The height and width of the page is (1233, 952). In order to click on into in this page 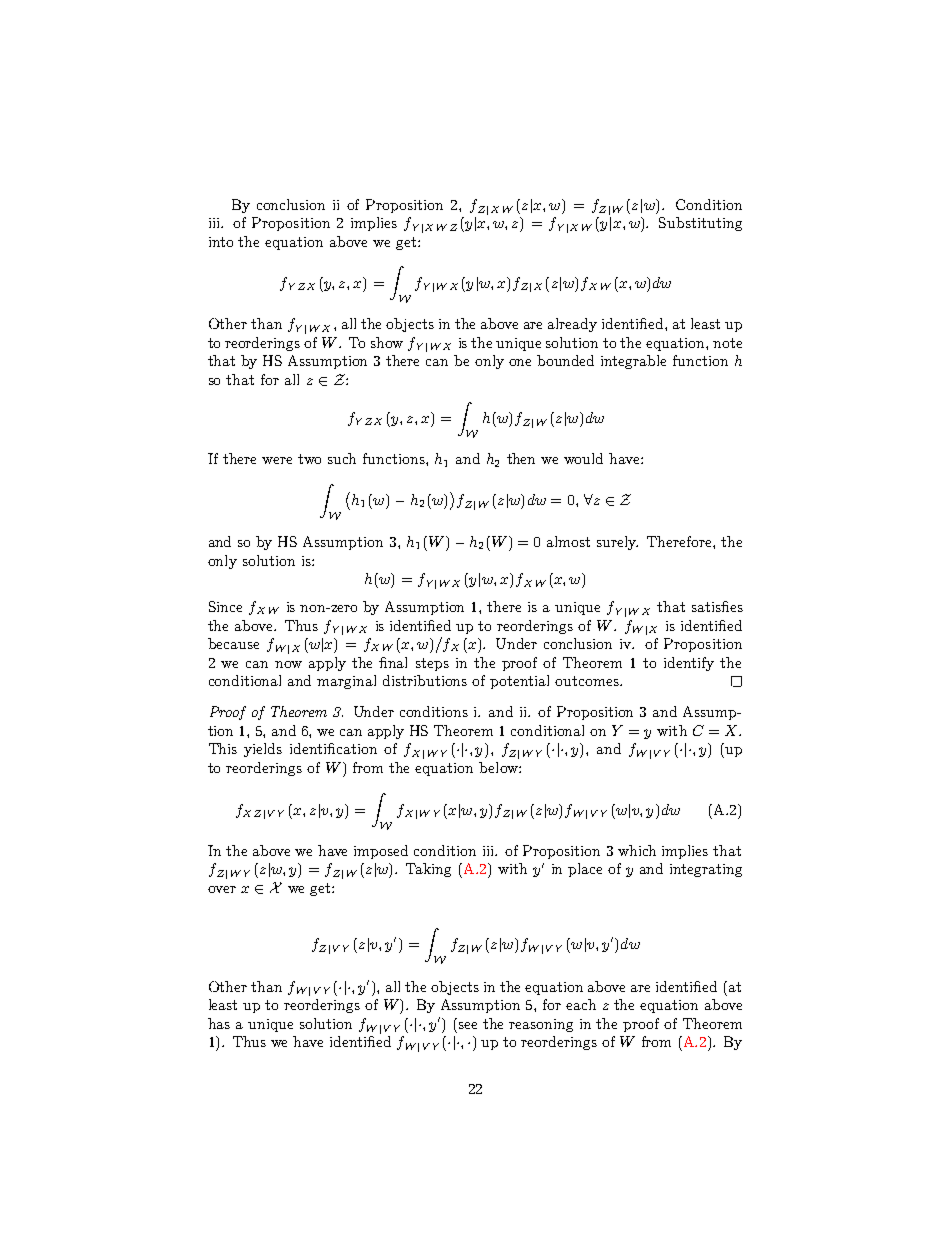, I will do `click(221, 242)`.
